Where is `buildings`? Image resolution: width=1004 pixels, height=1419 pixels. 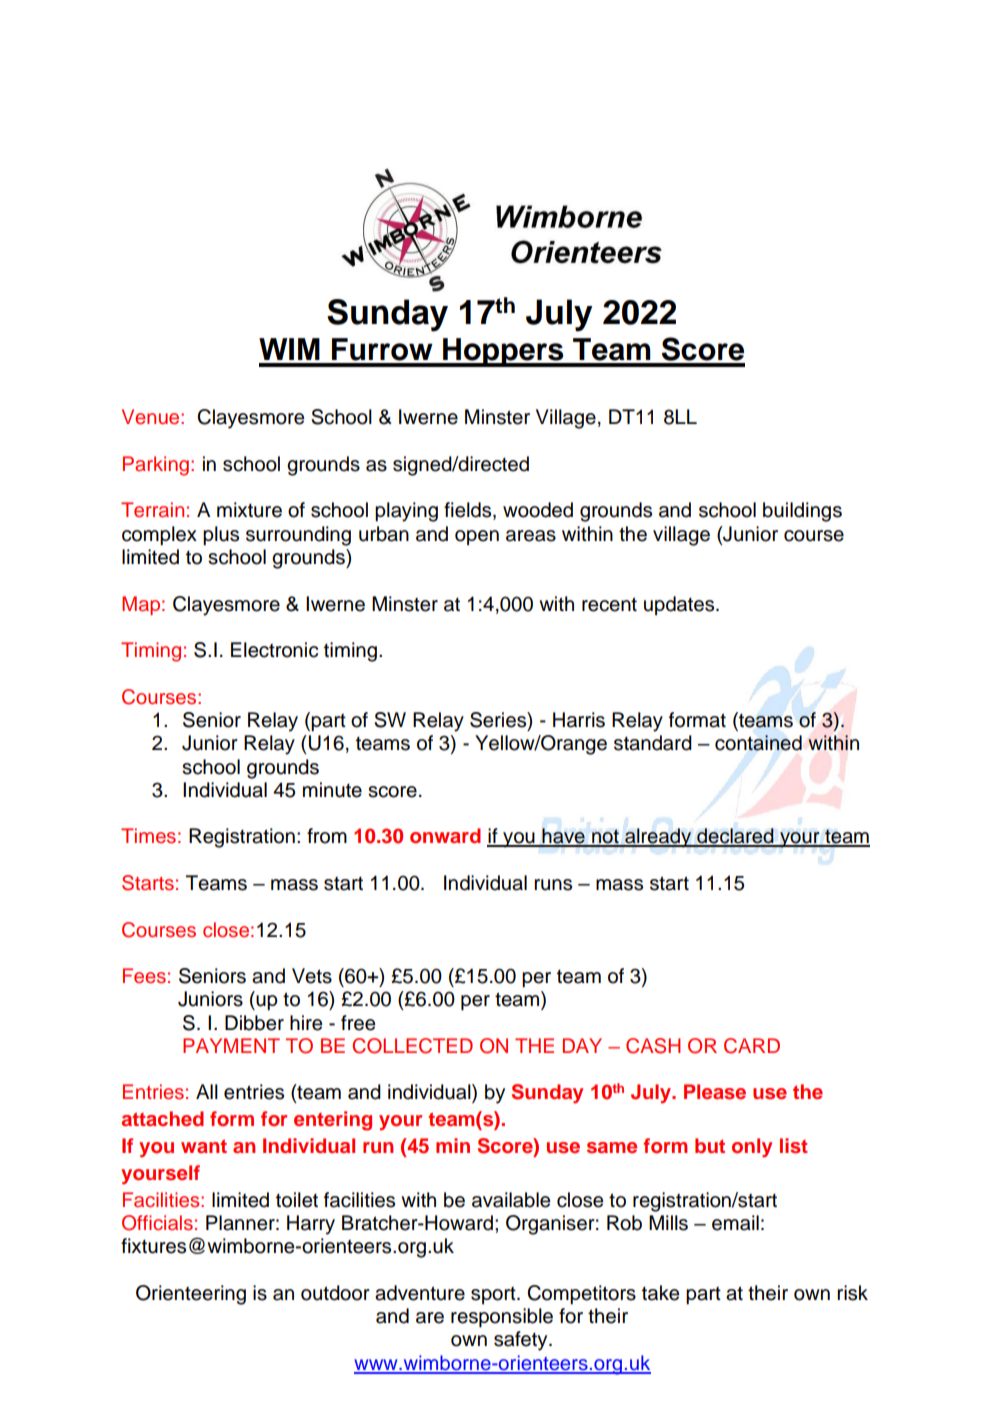 buildings is located at coordinates (802, 512).
